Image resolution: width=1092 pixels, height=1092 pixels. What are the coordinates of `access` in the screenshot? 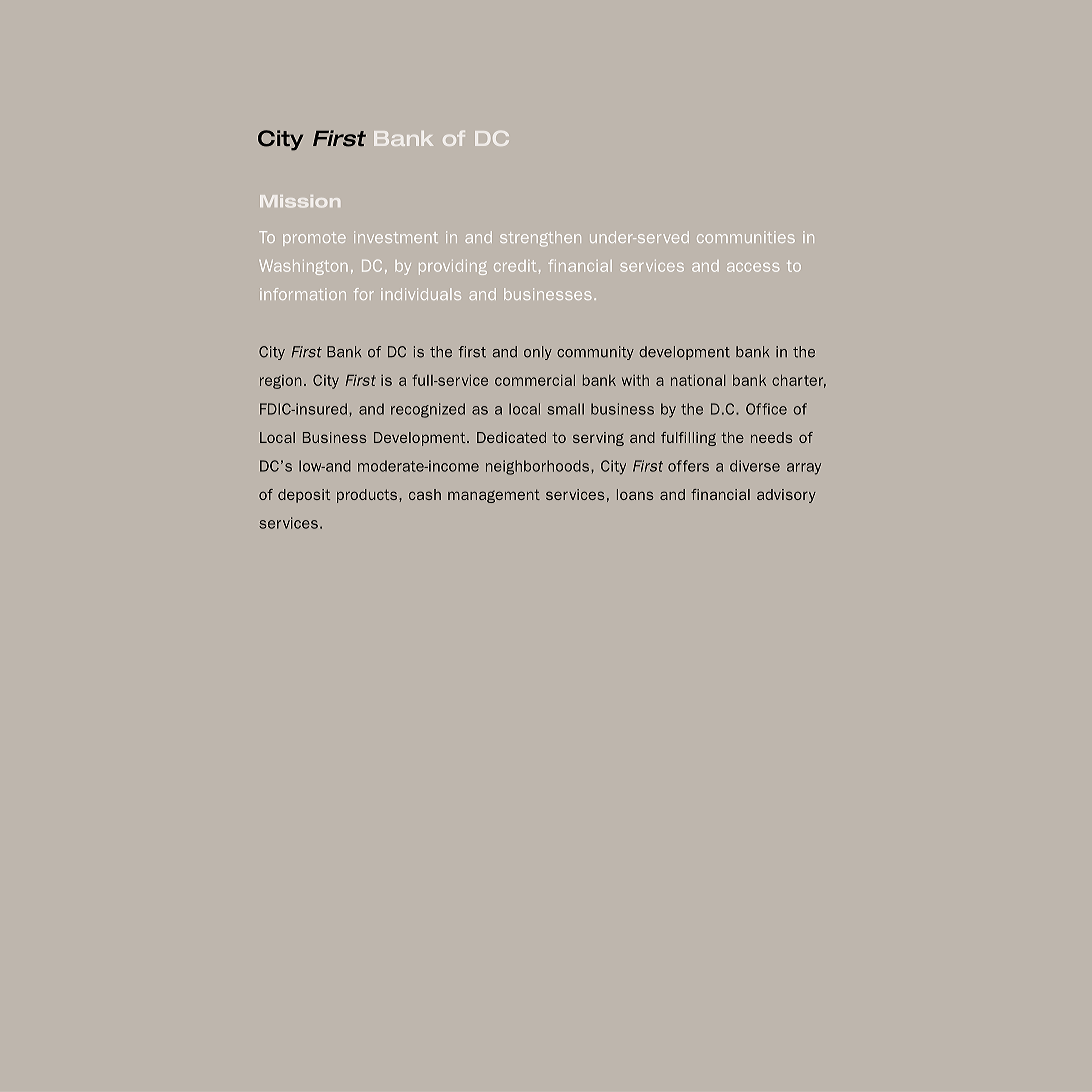 It's located at (753, 267).
